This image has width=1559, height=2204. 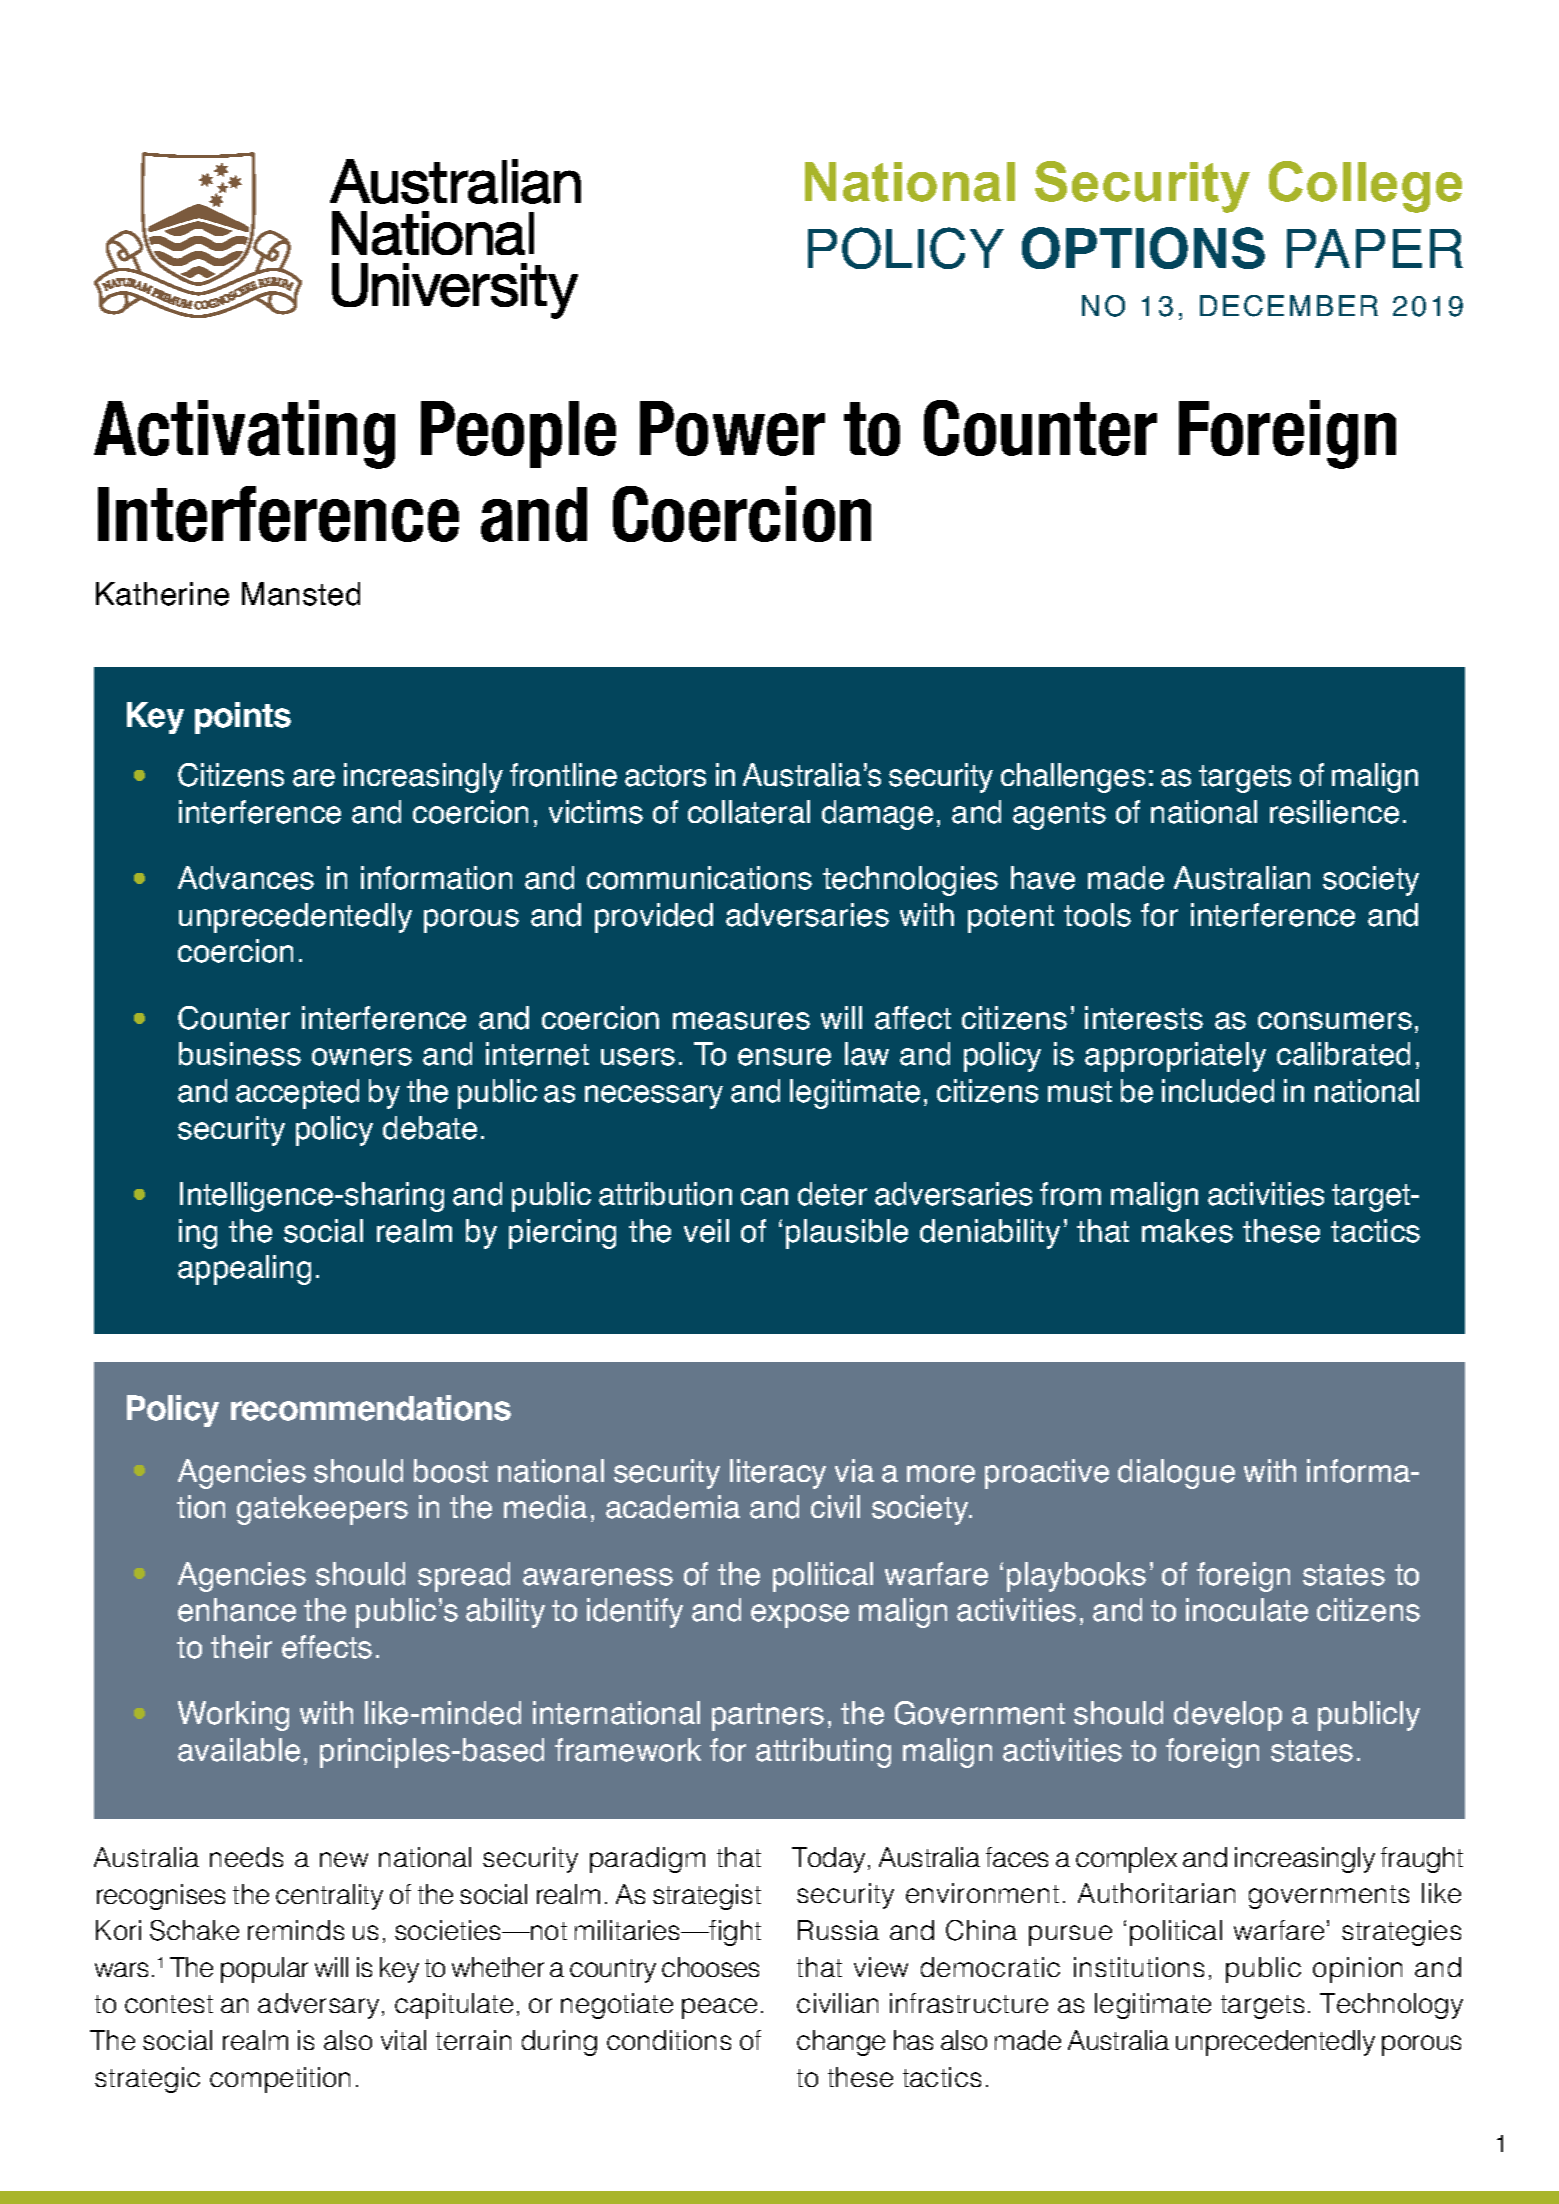 What do you see at coordinates (778, 1474) in the image?
I see `literacy` at bounding box center [778, 1474].
